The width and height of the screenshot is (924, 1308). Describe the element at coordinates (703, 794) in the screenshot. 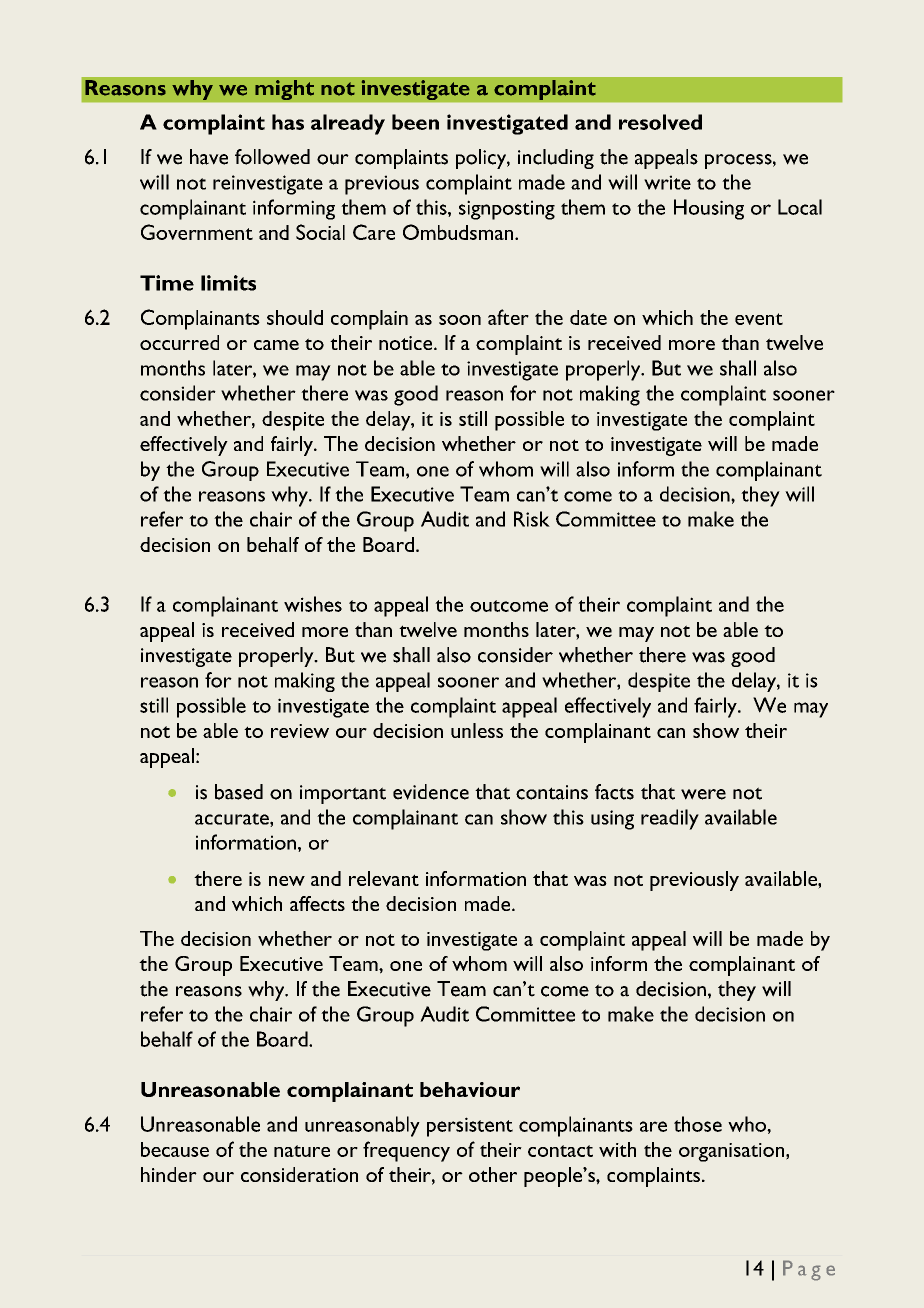

I see `were` at that location.
